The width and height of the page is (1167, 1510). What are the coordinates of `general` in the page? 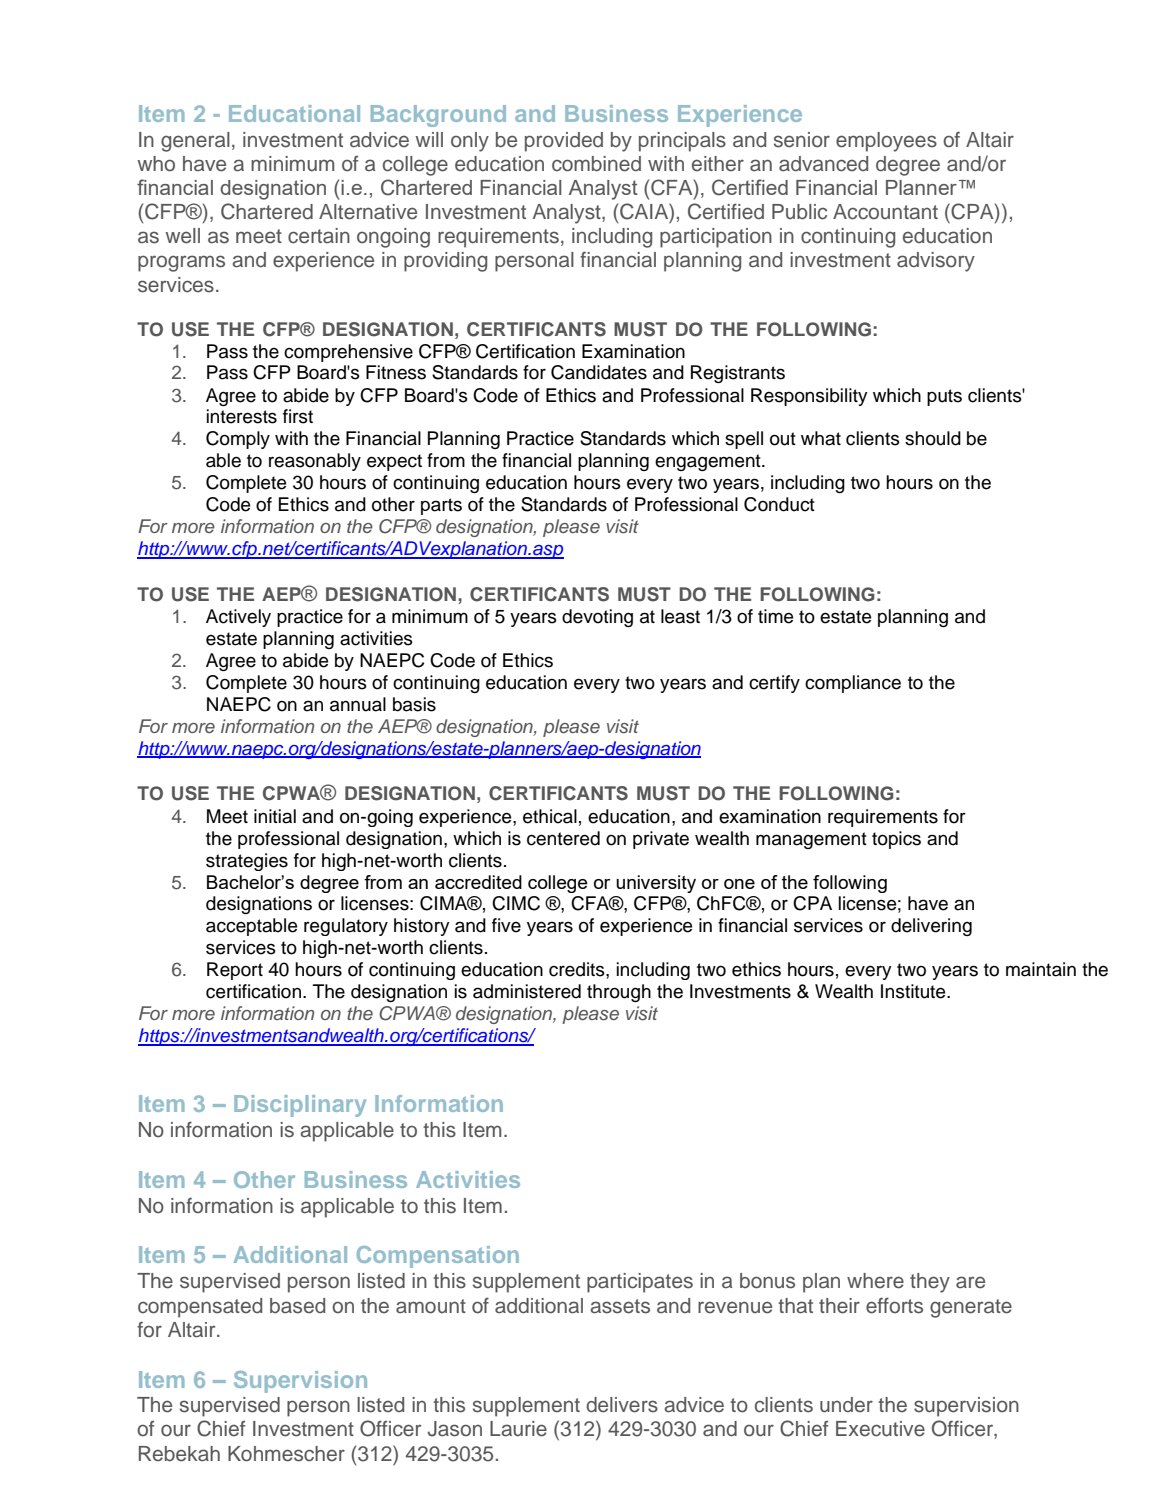 It's located at (195, 142).
